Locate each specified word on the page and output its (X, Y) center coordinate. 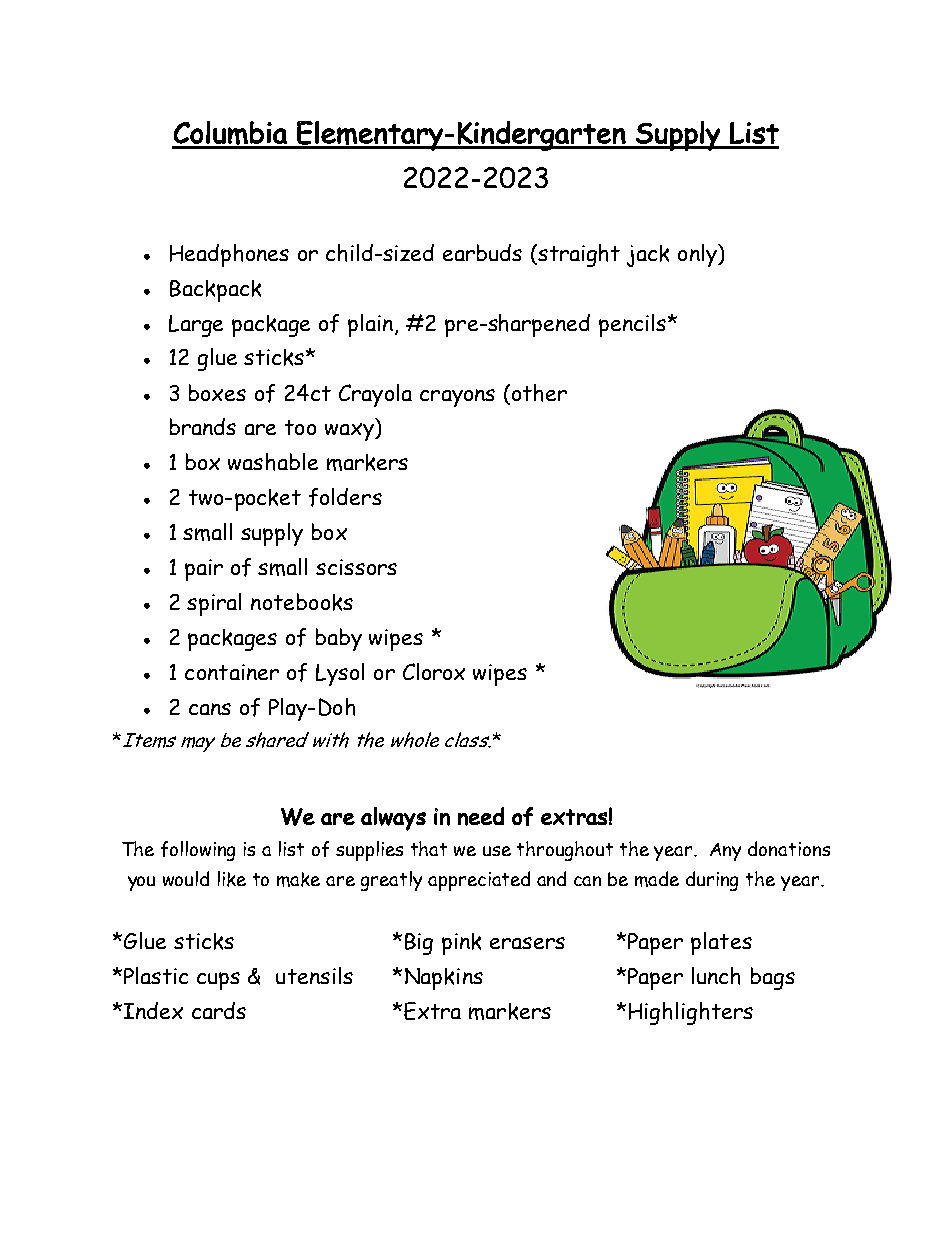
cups (218, 981)
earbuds (482, 252)
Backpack (215, 291)
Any (725, 852)
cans (210, 709)
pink (461, 944)
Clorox (434, 671)
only (698, 255)
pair (204, 570)
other (538, 394)
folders (345, 497)
